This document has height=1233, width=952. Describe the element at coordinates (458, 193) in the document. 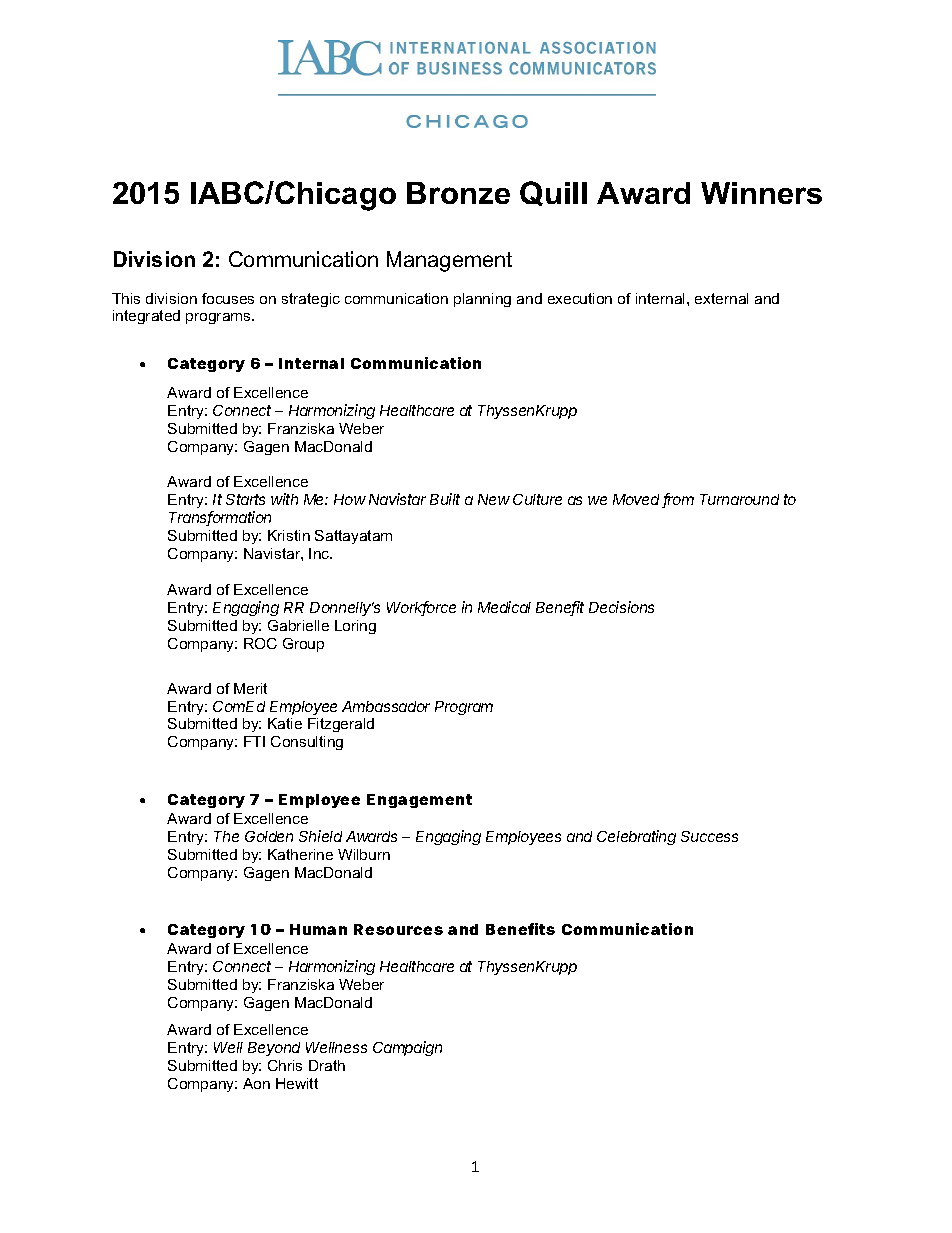

I see `Bronze` at that location.
